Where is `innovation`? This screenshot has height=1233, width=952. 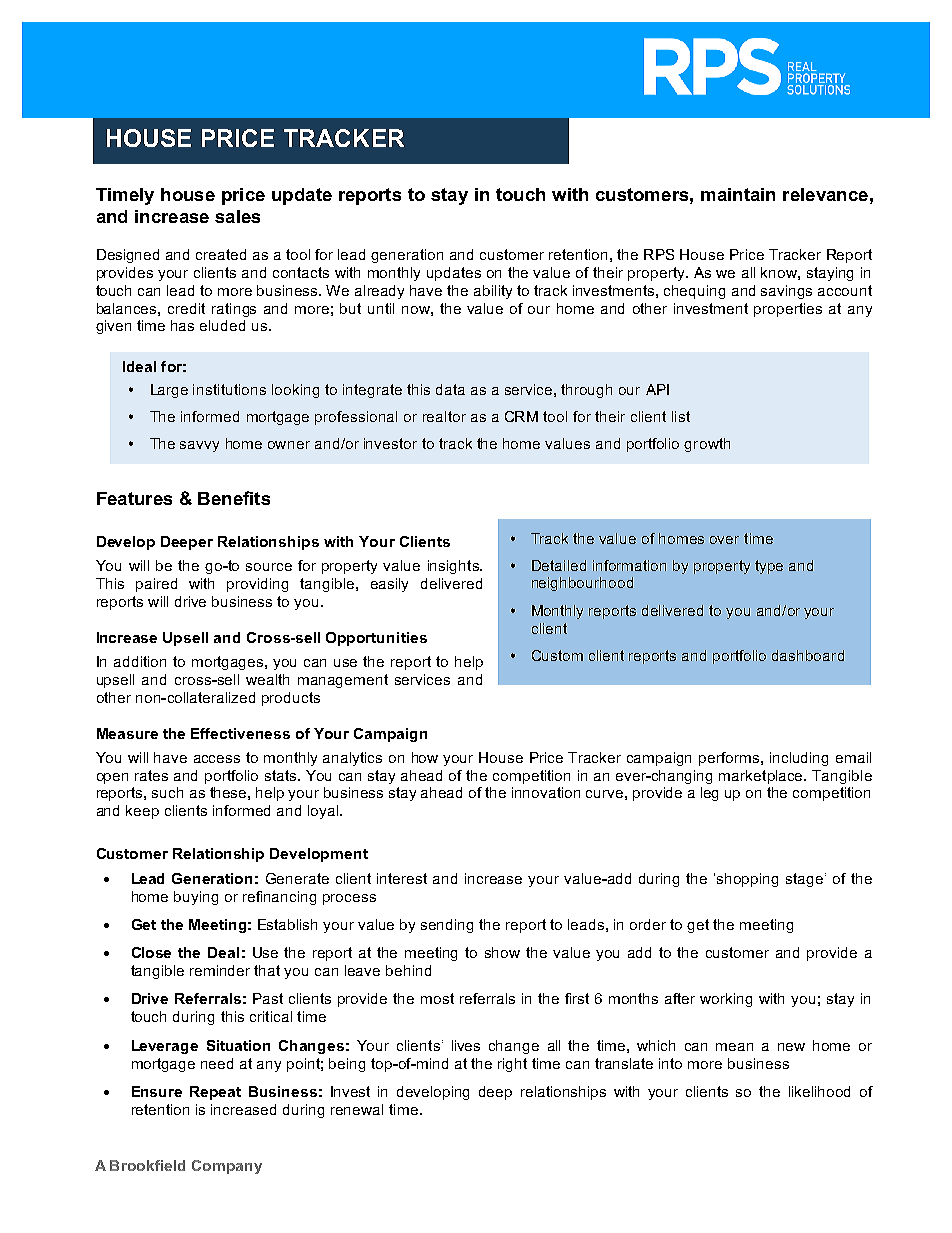
innovation is located at coordinates (546, 792).
